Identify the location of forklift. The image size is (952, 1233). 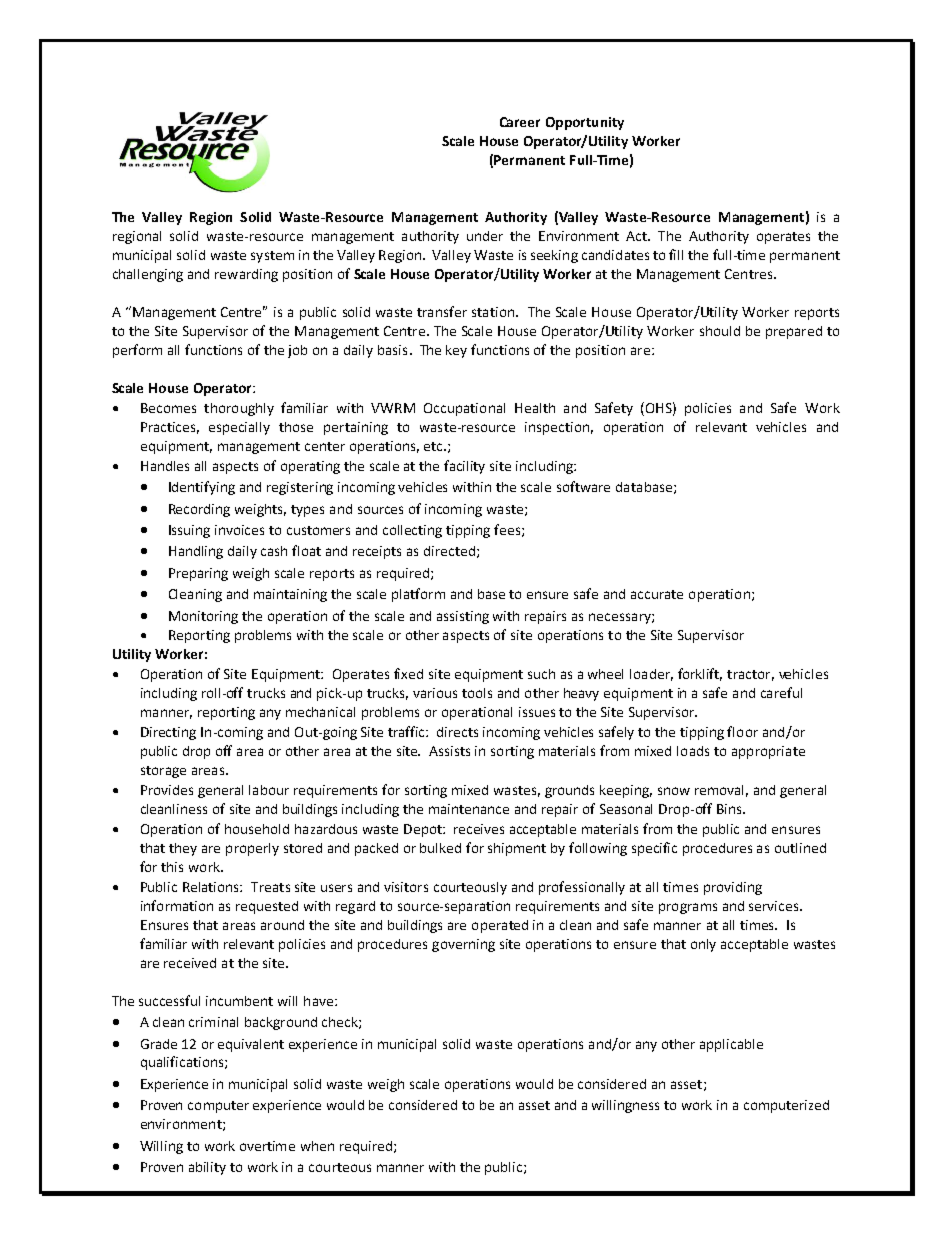
(700, 674).
